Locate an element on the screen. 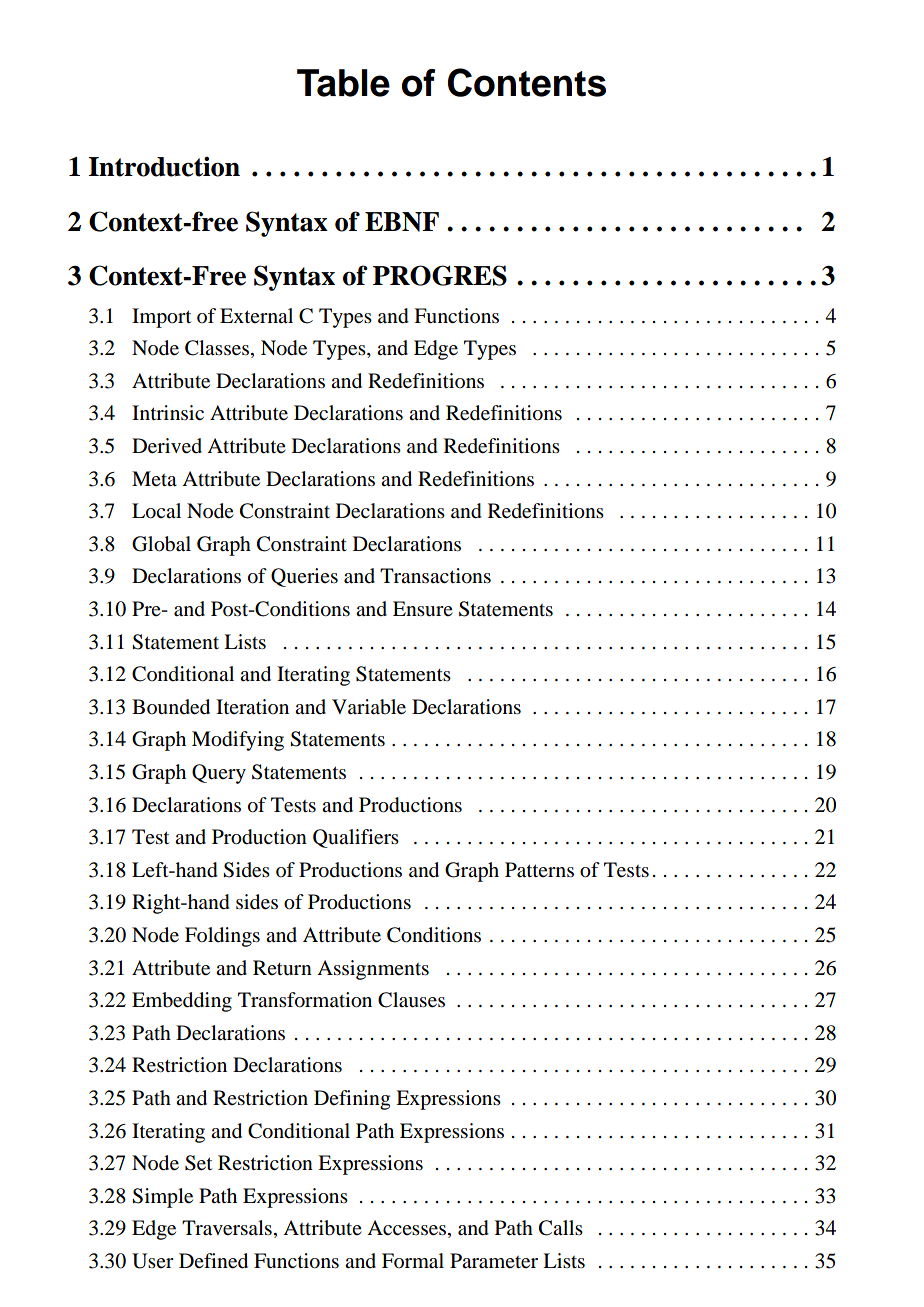 The width and height of the screenshot is (924, 1307). Introduction is located at coordinates (164, 166).
